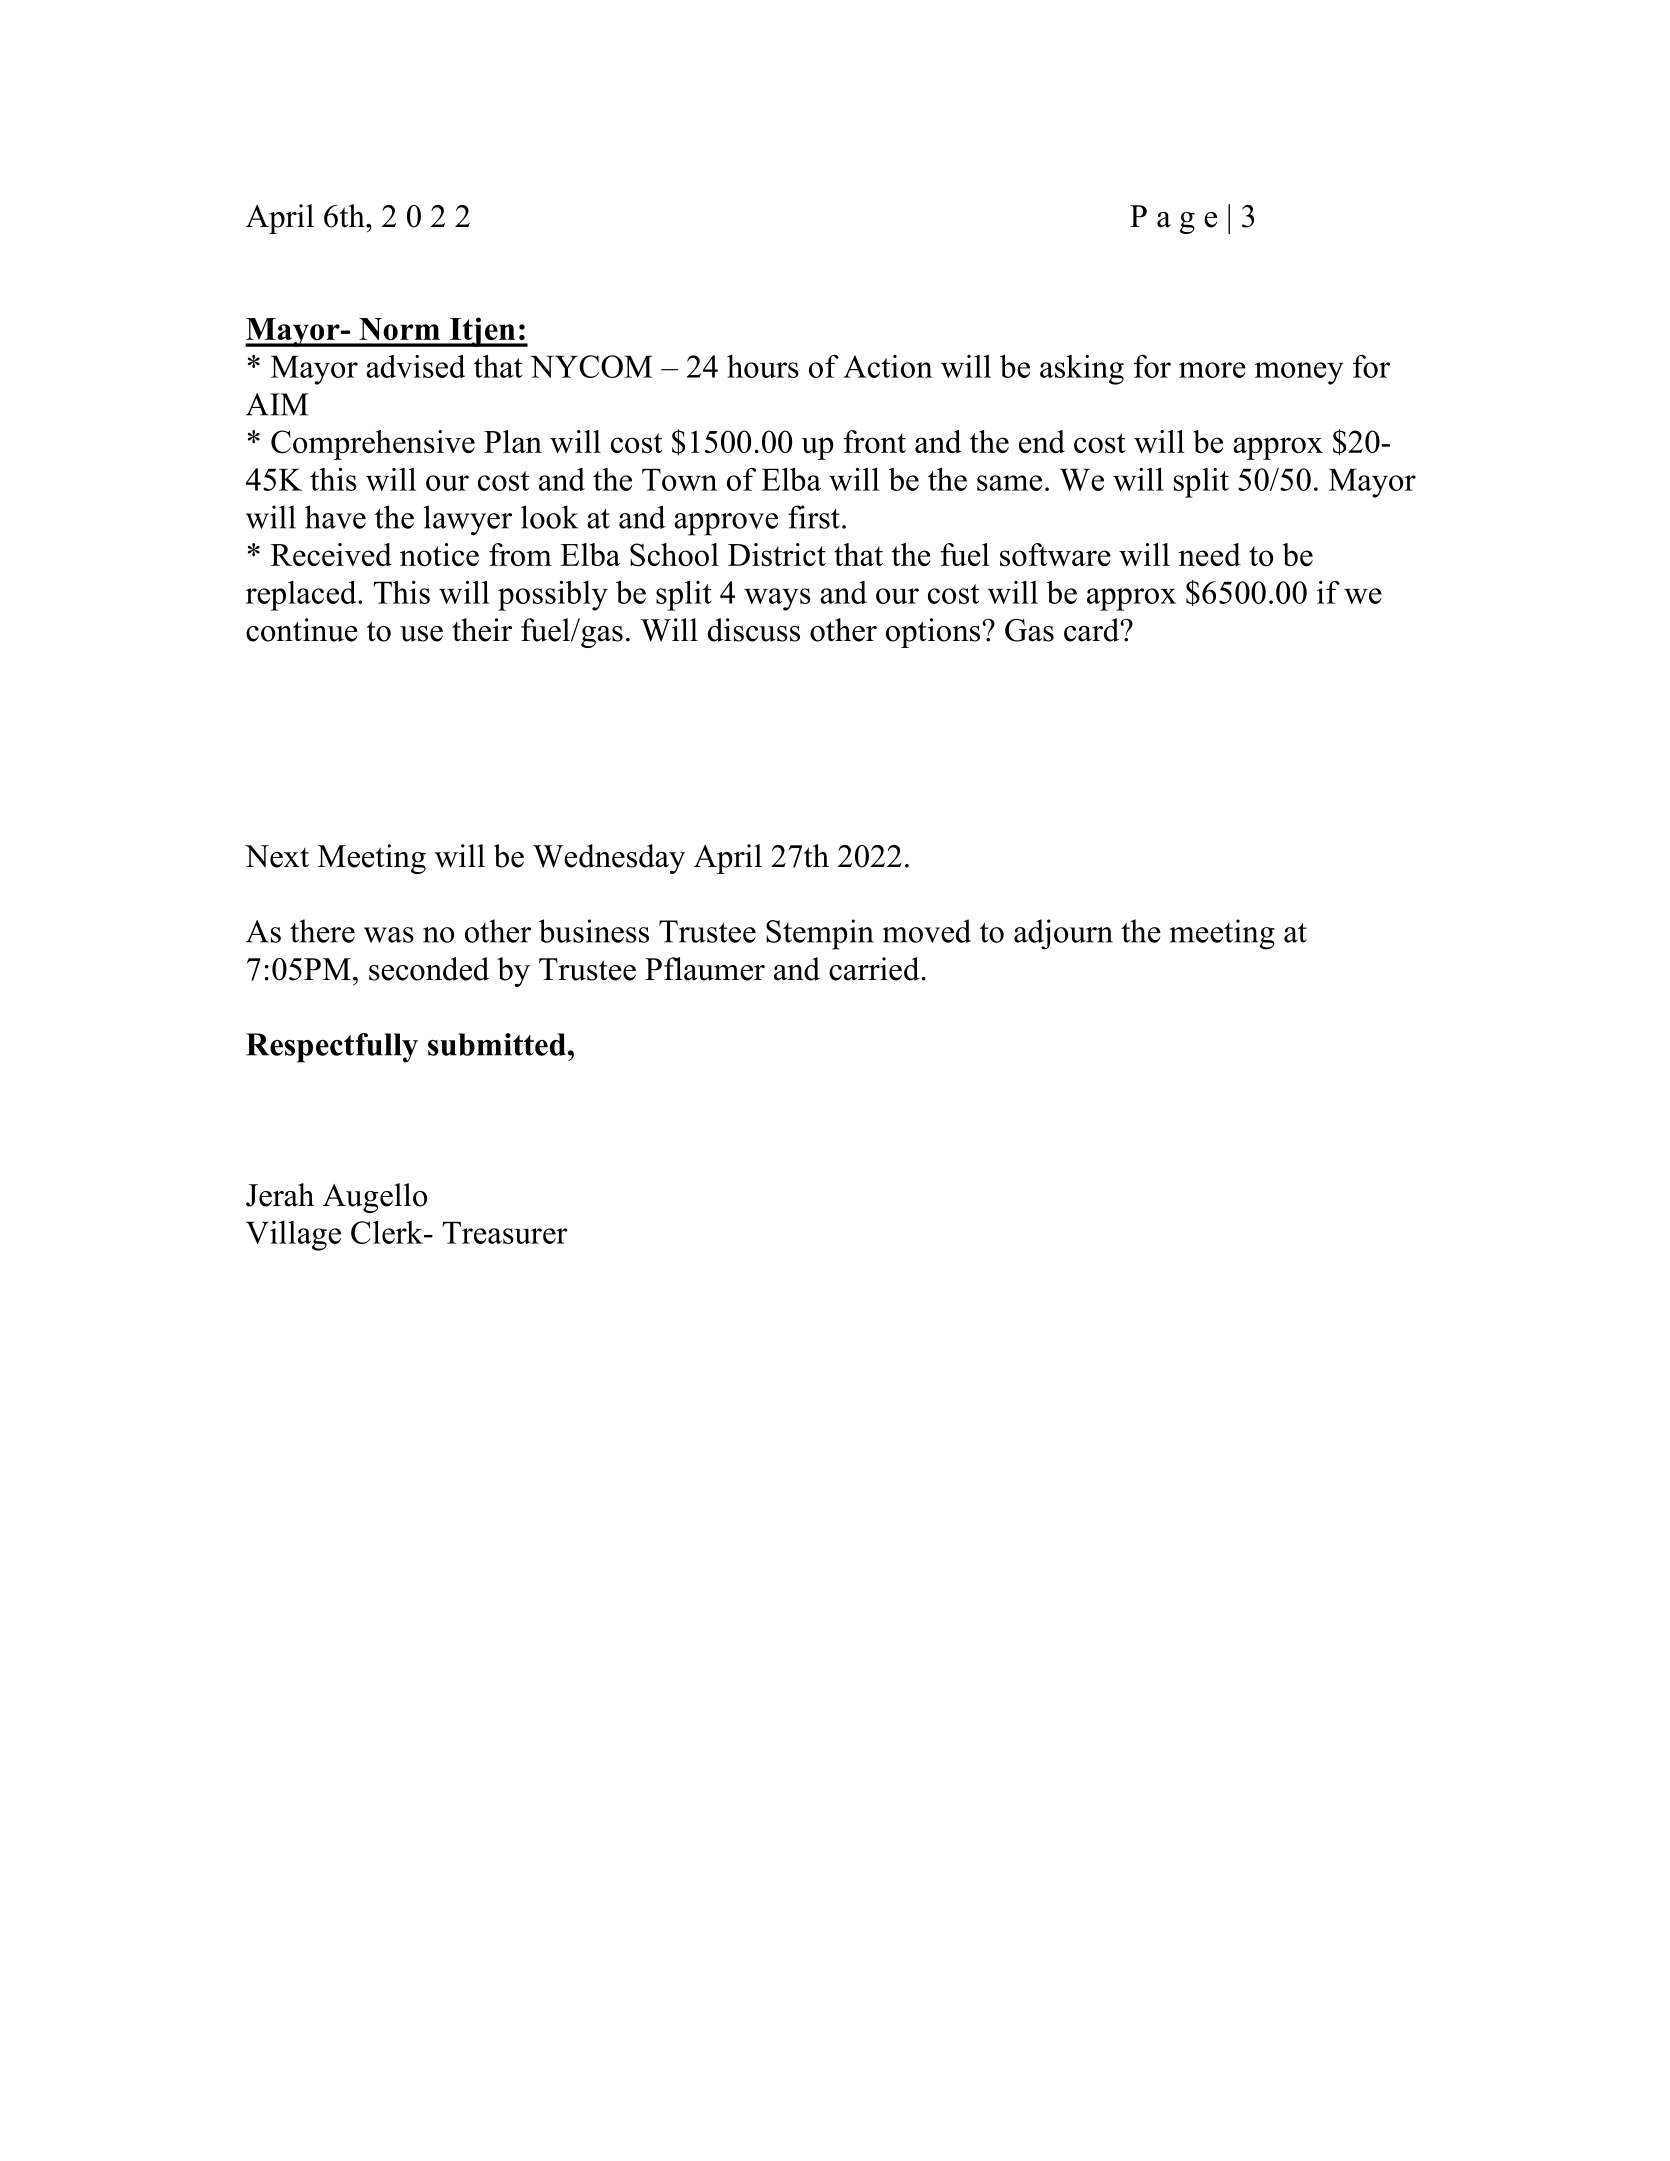 Image resolution: width=1670 pixels, height=2161 pixels. I want to click on Respectfully, so click(332, 1048).
